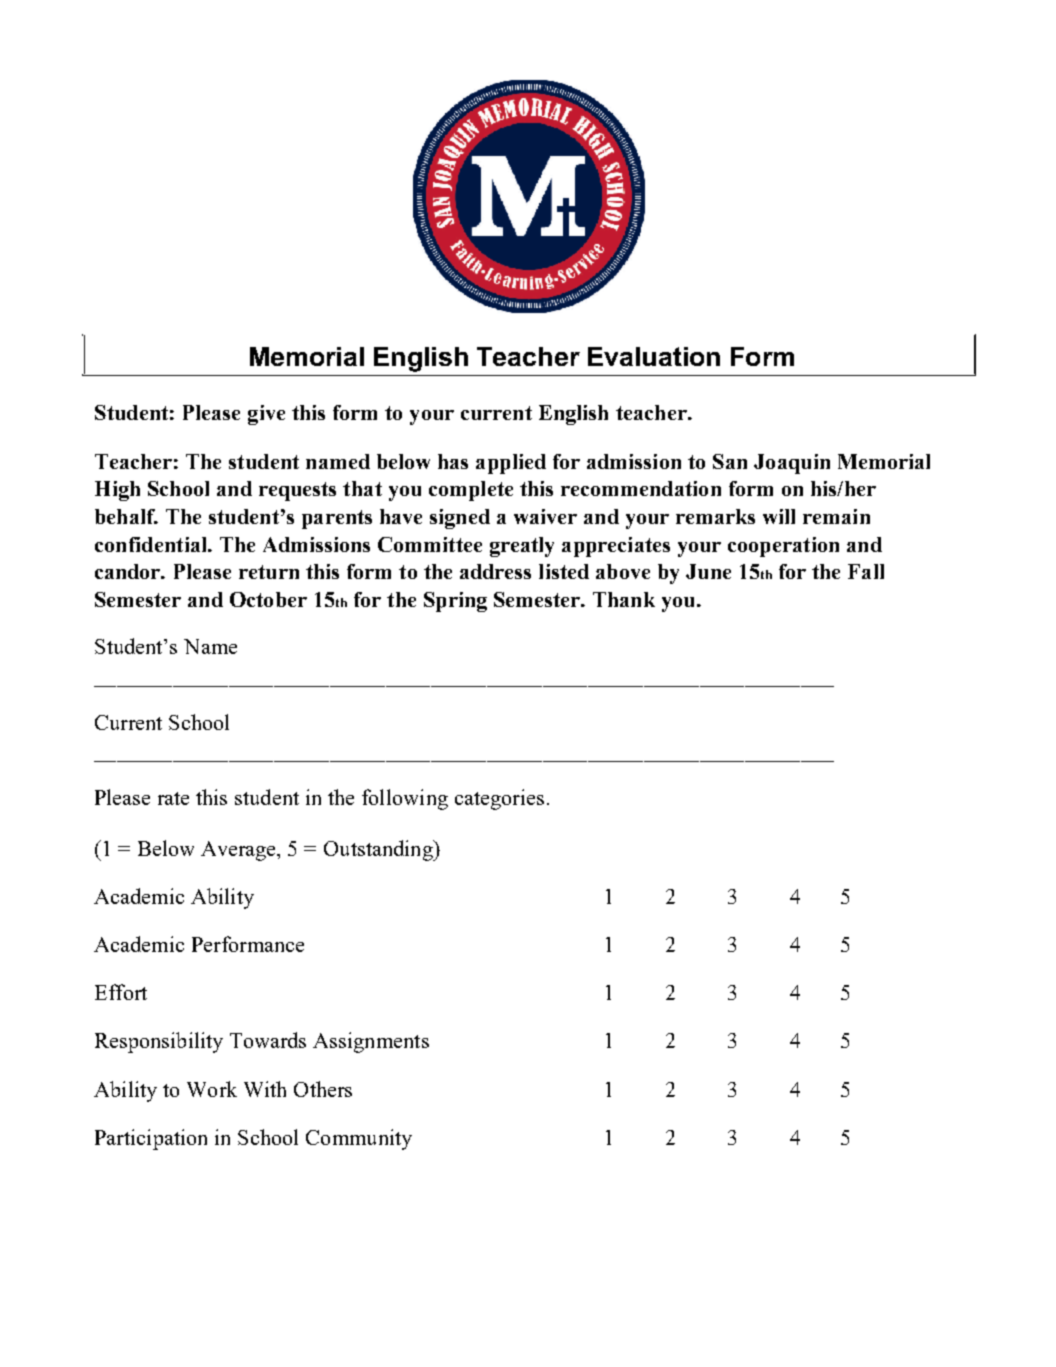 Image resolution: width=1056 pixels, height=1367 pixels. Describe the element at coordinates (654, 356) in the screenshot. I see `Evaluation` at that location.
